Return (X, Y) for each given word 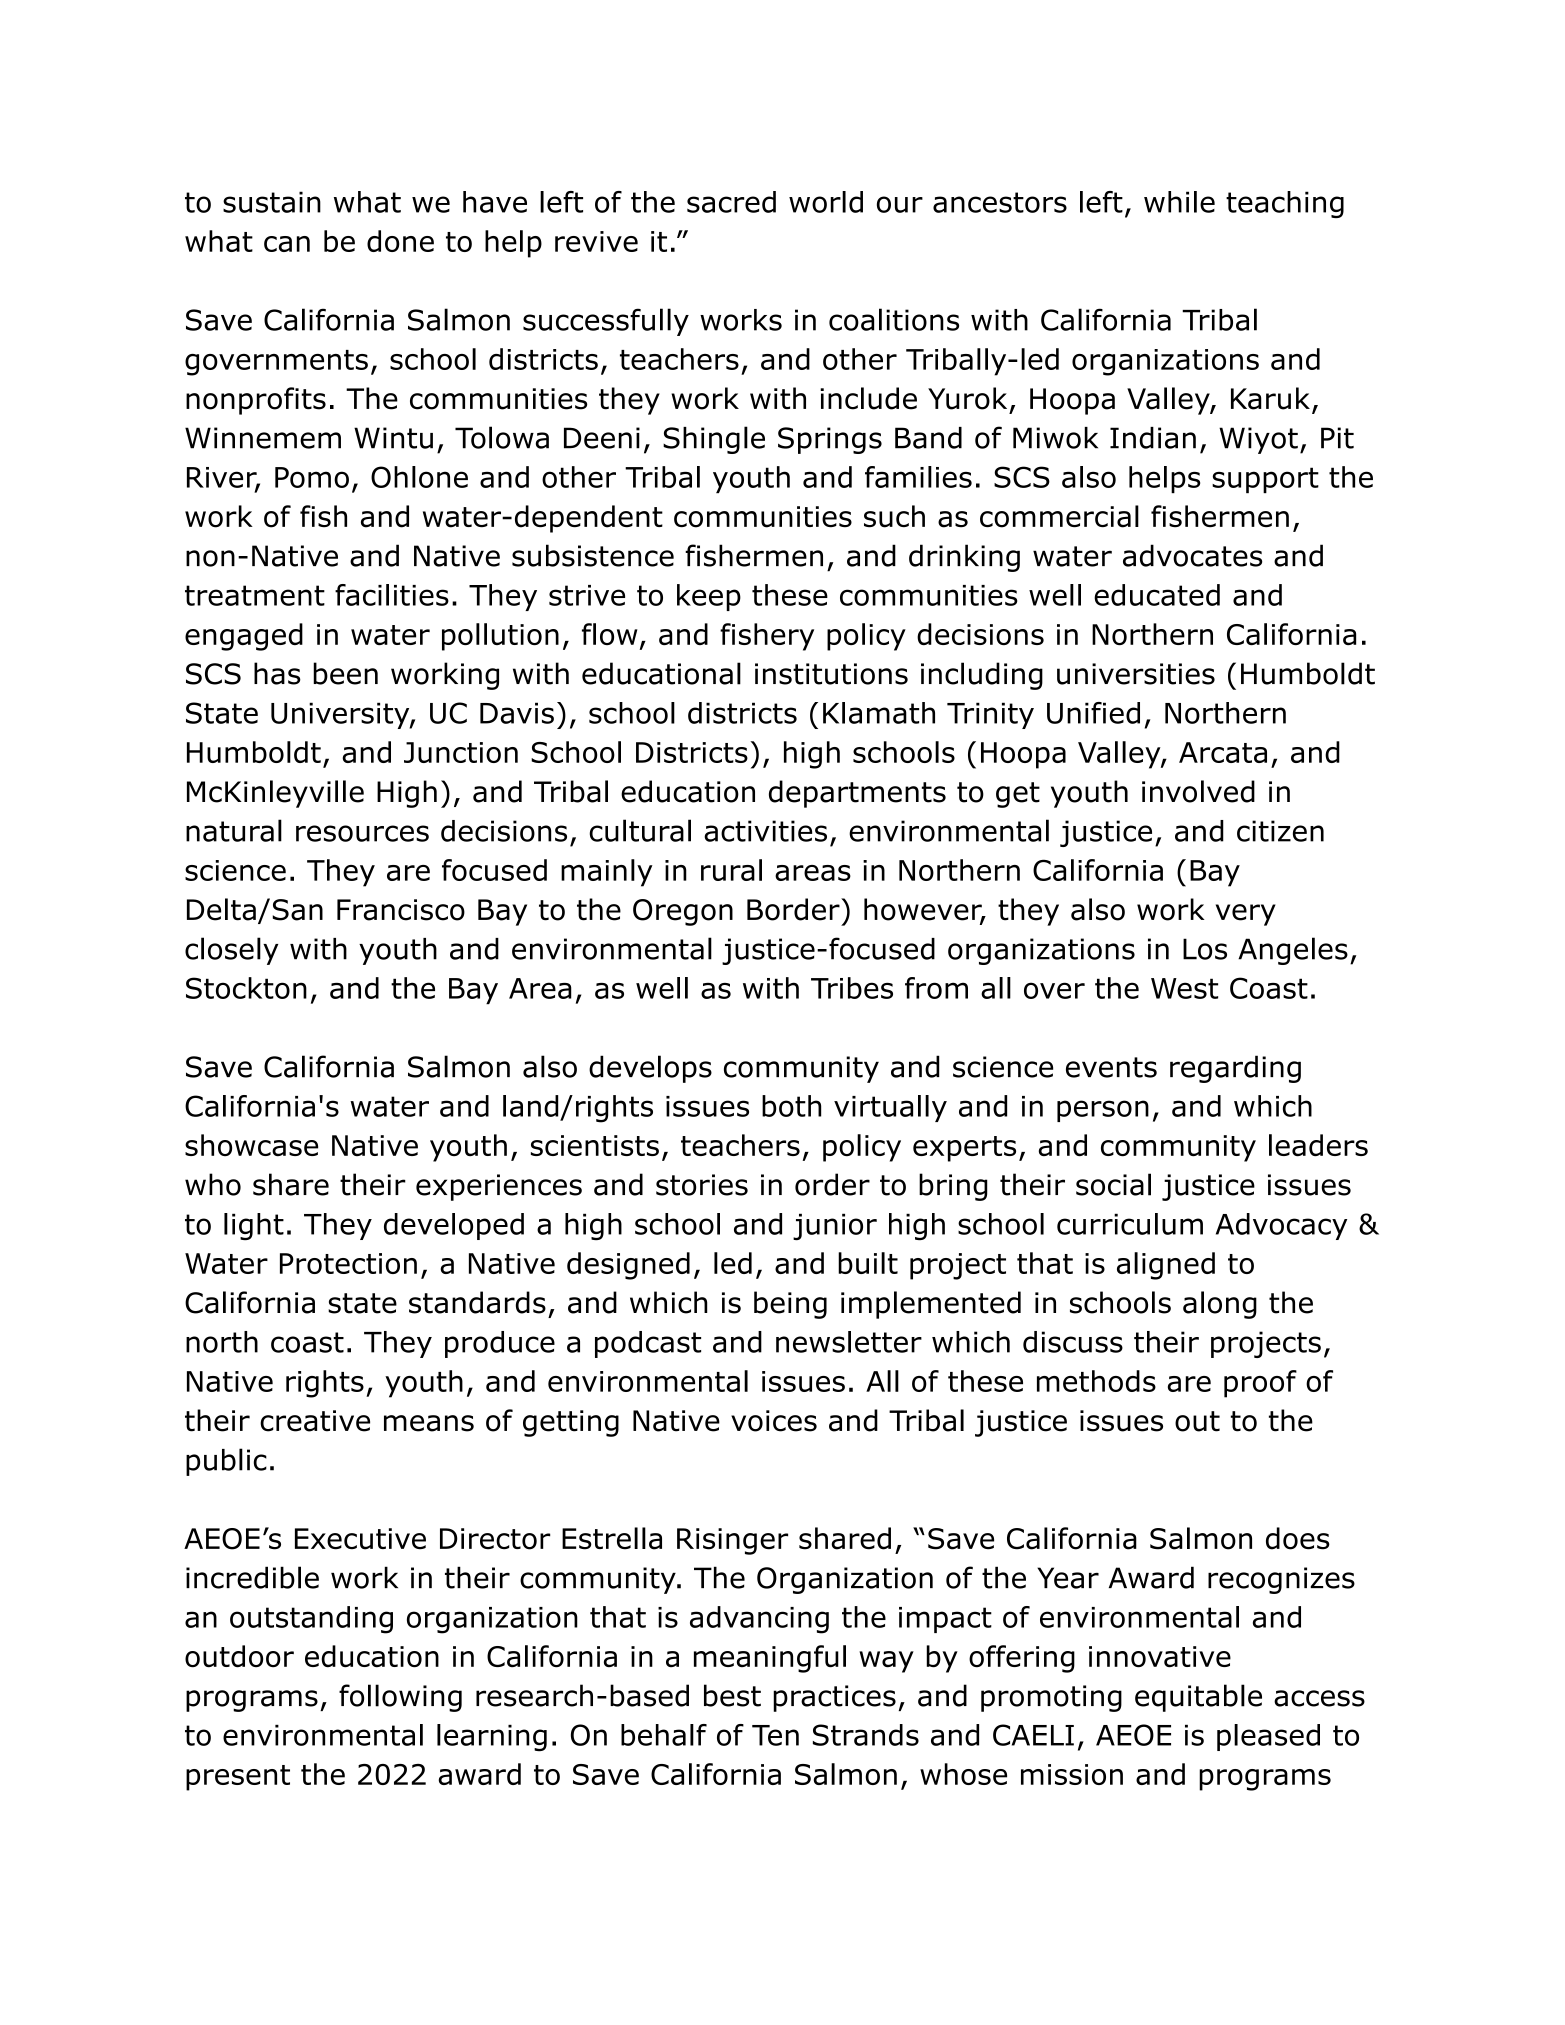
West (1184, 988)
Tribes (852, 988)
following (400, 1698)
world (826, 202)
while (1179, 202)
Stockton (246, 988)
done (400, 241)
